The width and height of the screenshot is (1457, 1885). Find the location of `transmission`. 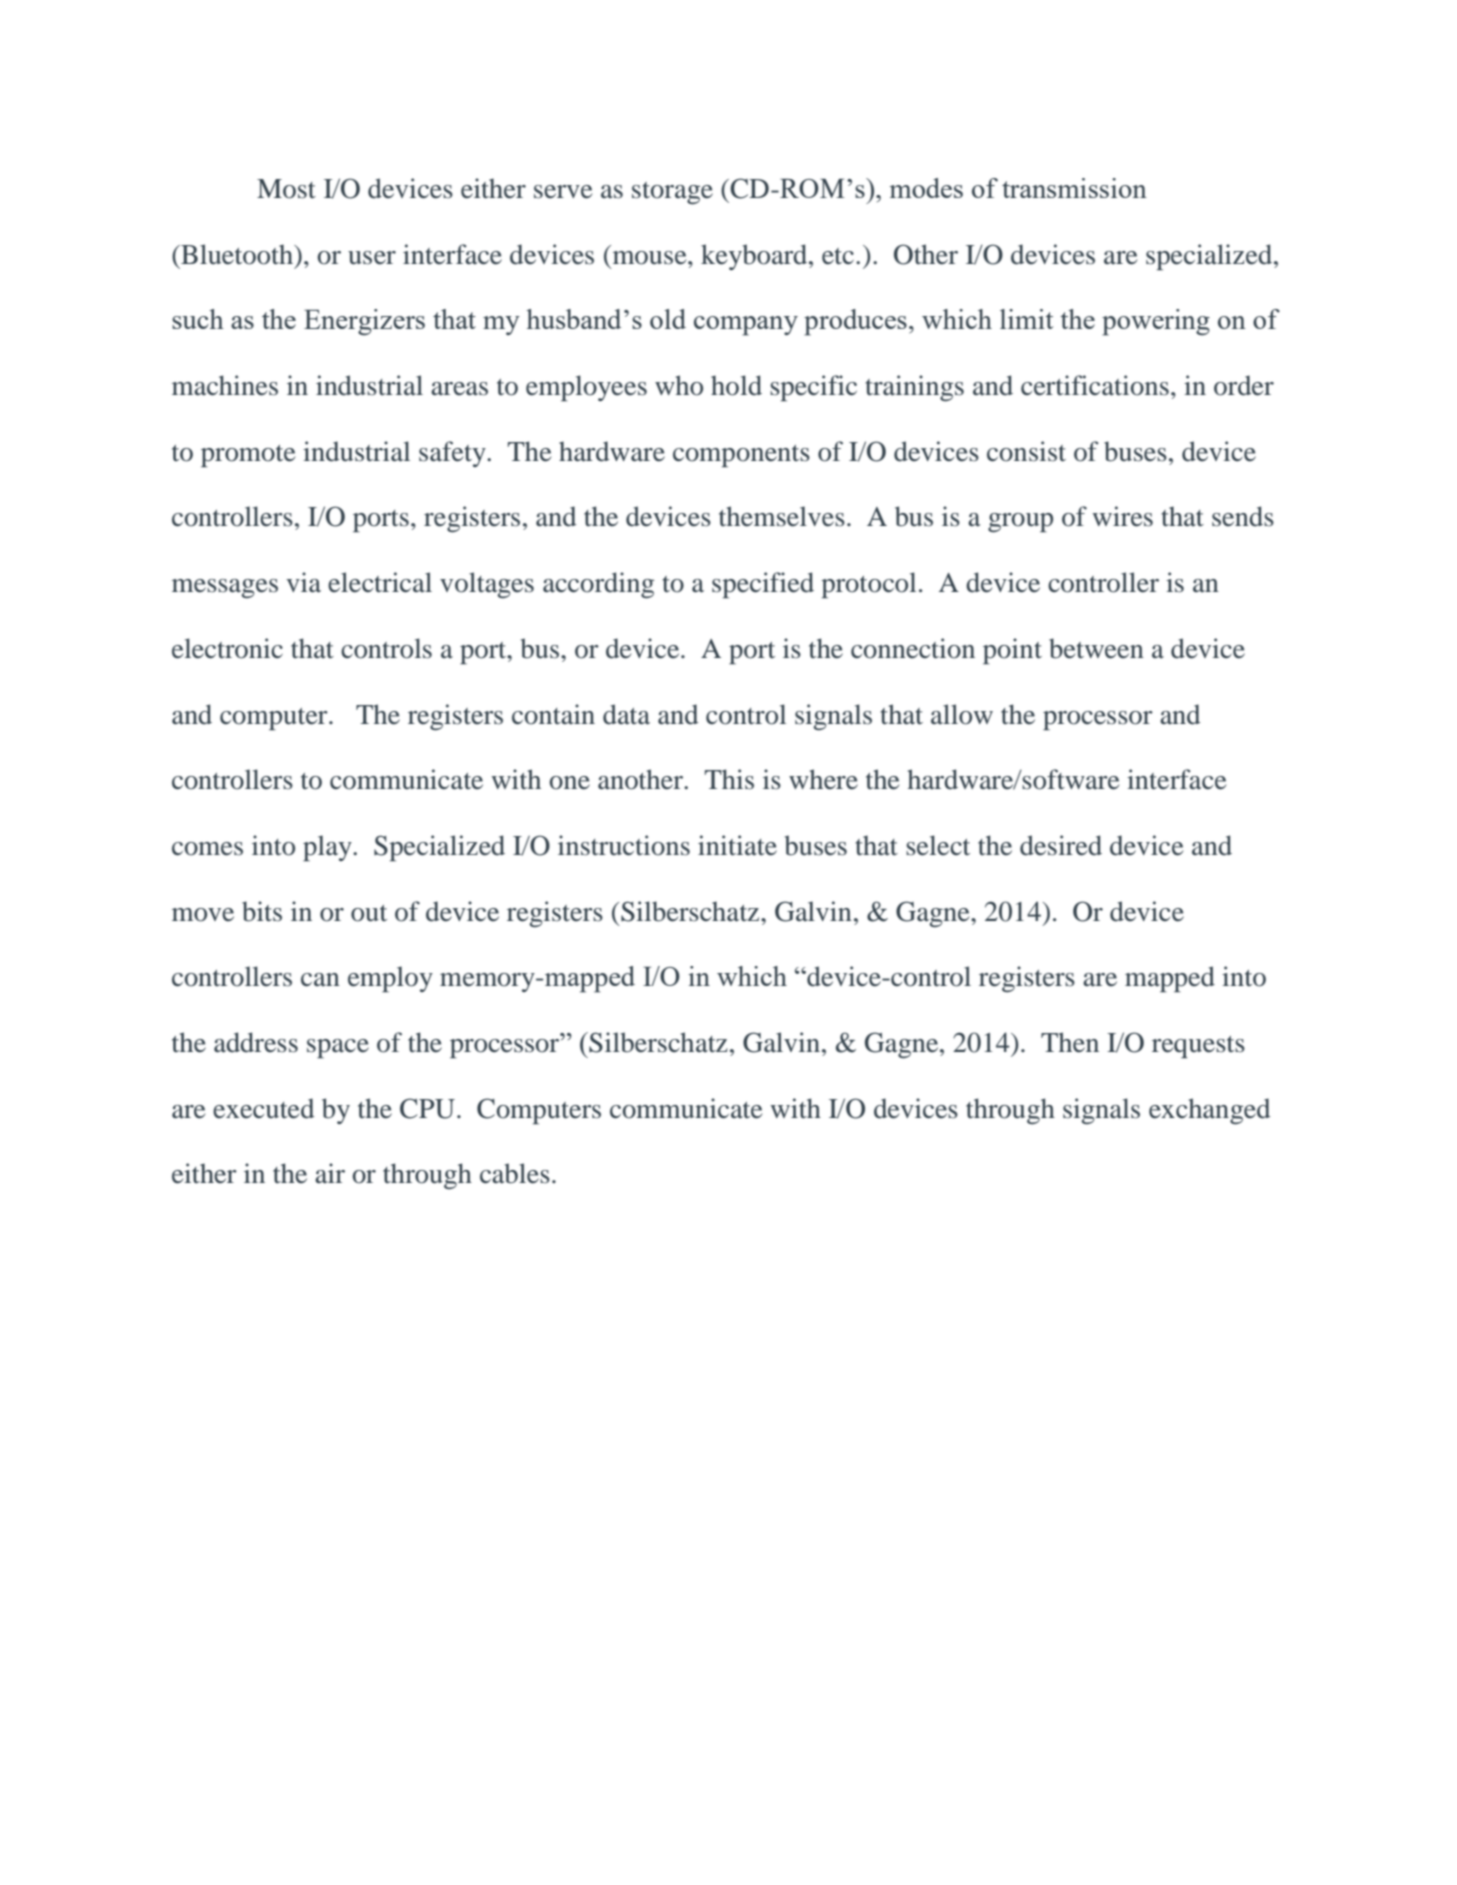

transmission is located at coordinates (1074, 188).
